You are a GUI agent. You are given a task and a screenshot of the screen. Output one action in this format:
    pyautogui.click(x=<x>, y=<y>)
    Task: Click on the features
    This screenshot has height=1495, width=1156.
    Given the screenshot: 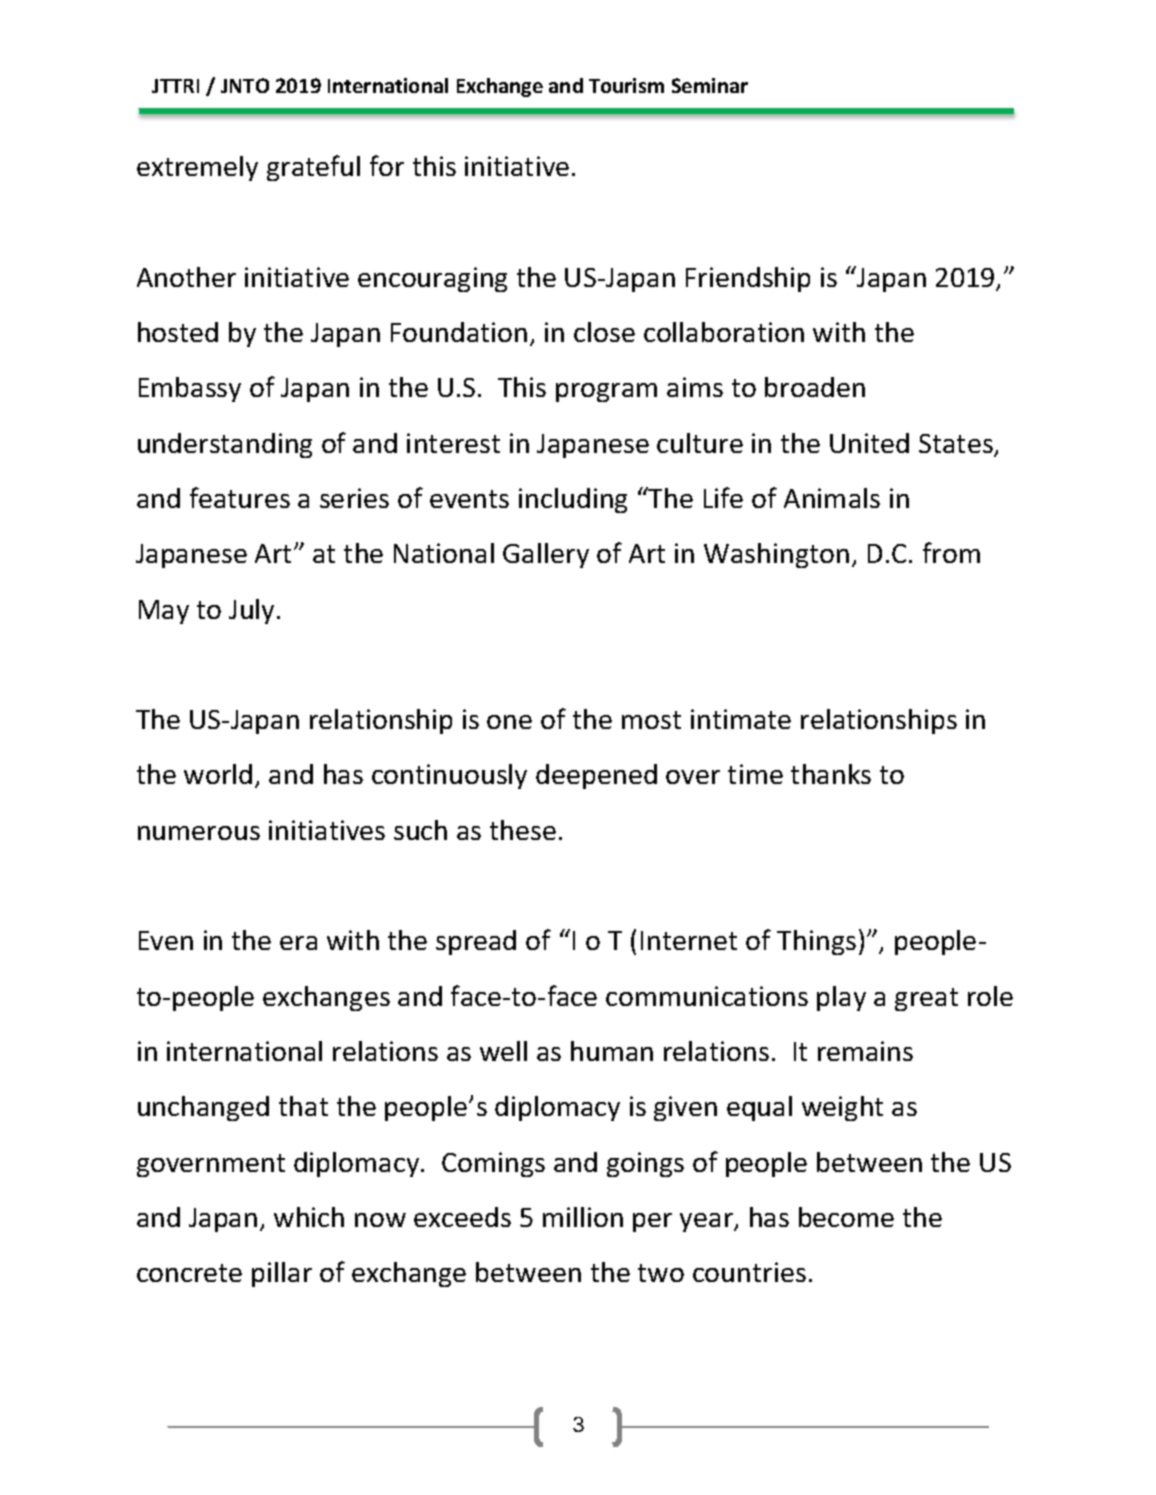 What is the action you would take?
    pyautogui.click(x=240, y=497)
